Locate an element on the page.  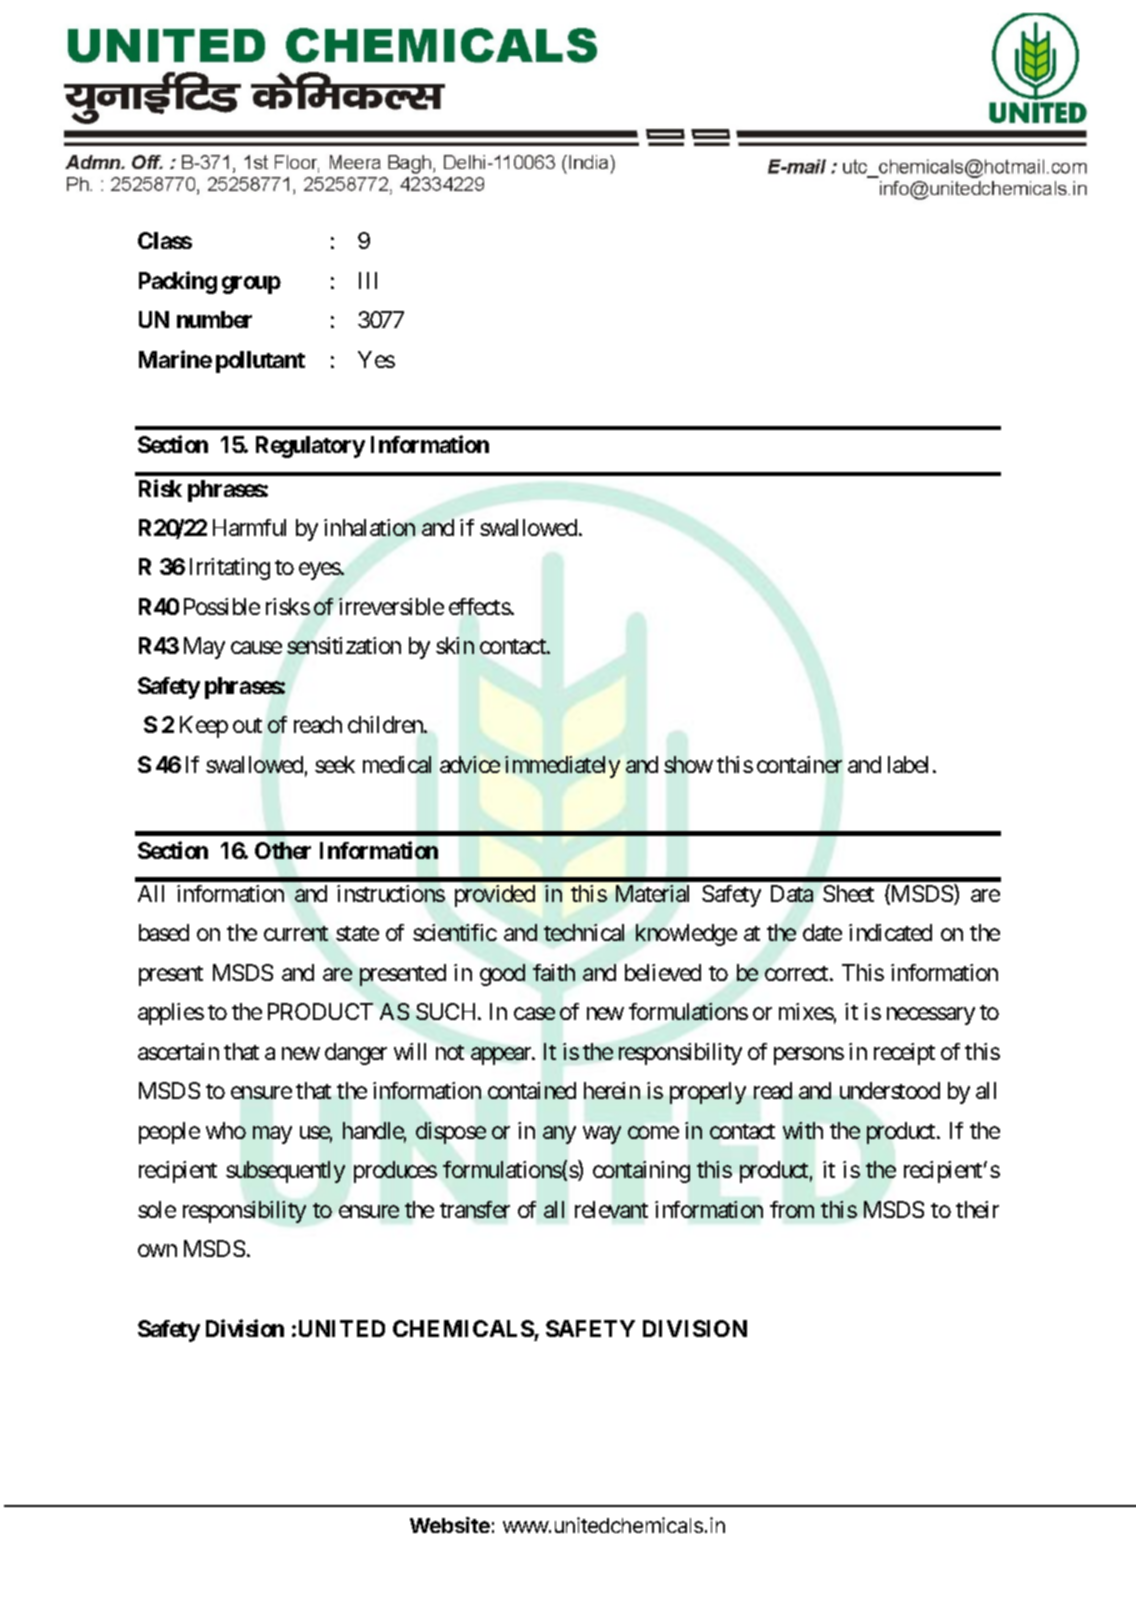
container is located at coordinates (799, 764).
